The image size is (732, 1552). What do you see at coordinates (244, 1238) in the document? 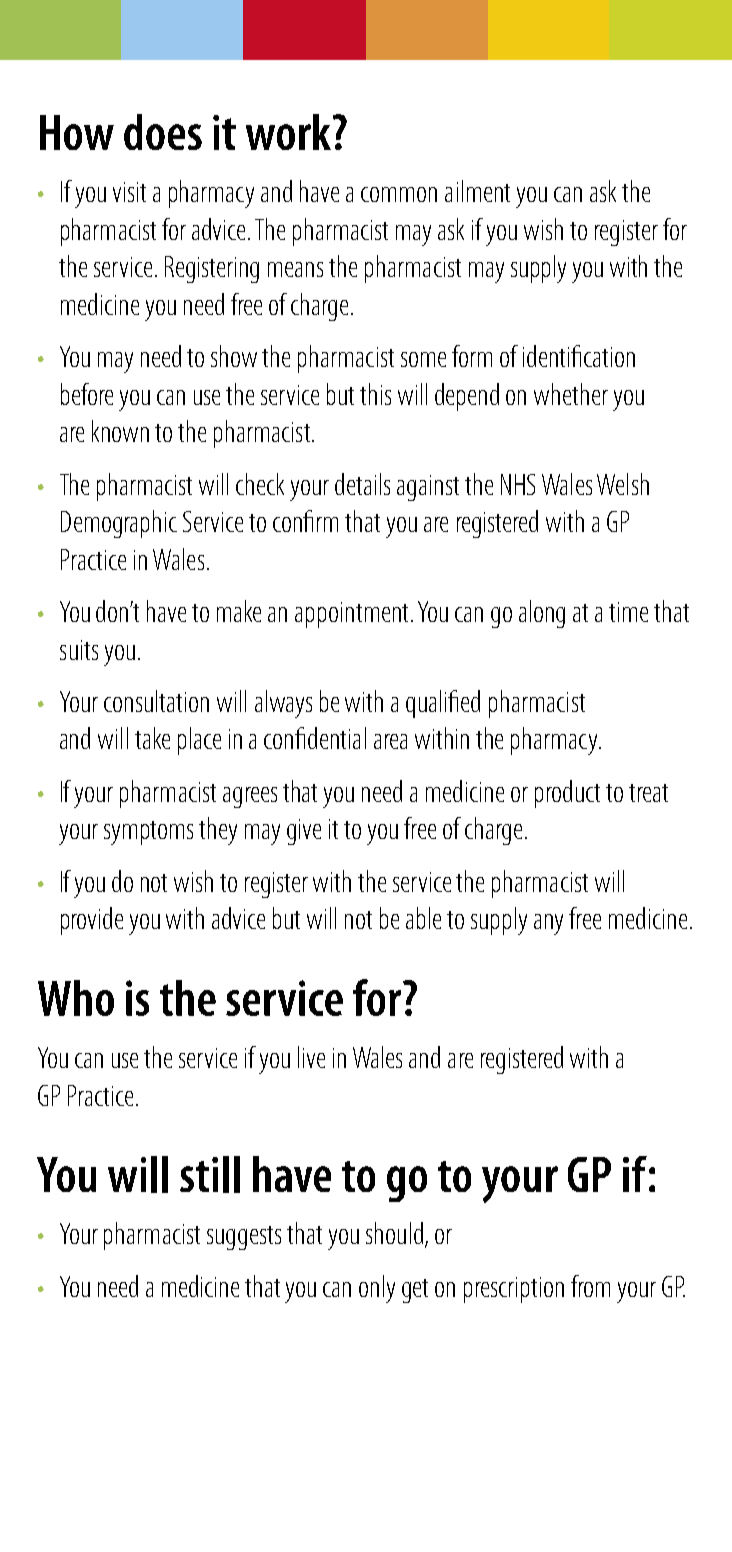
I see `suggests` at bounding box center [244, 1238].
